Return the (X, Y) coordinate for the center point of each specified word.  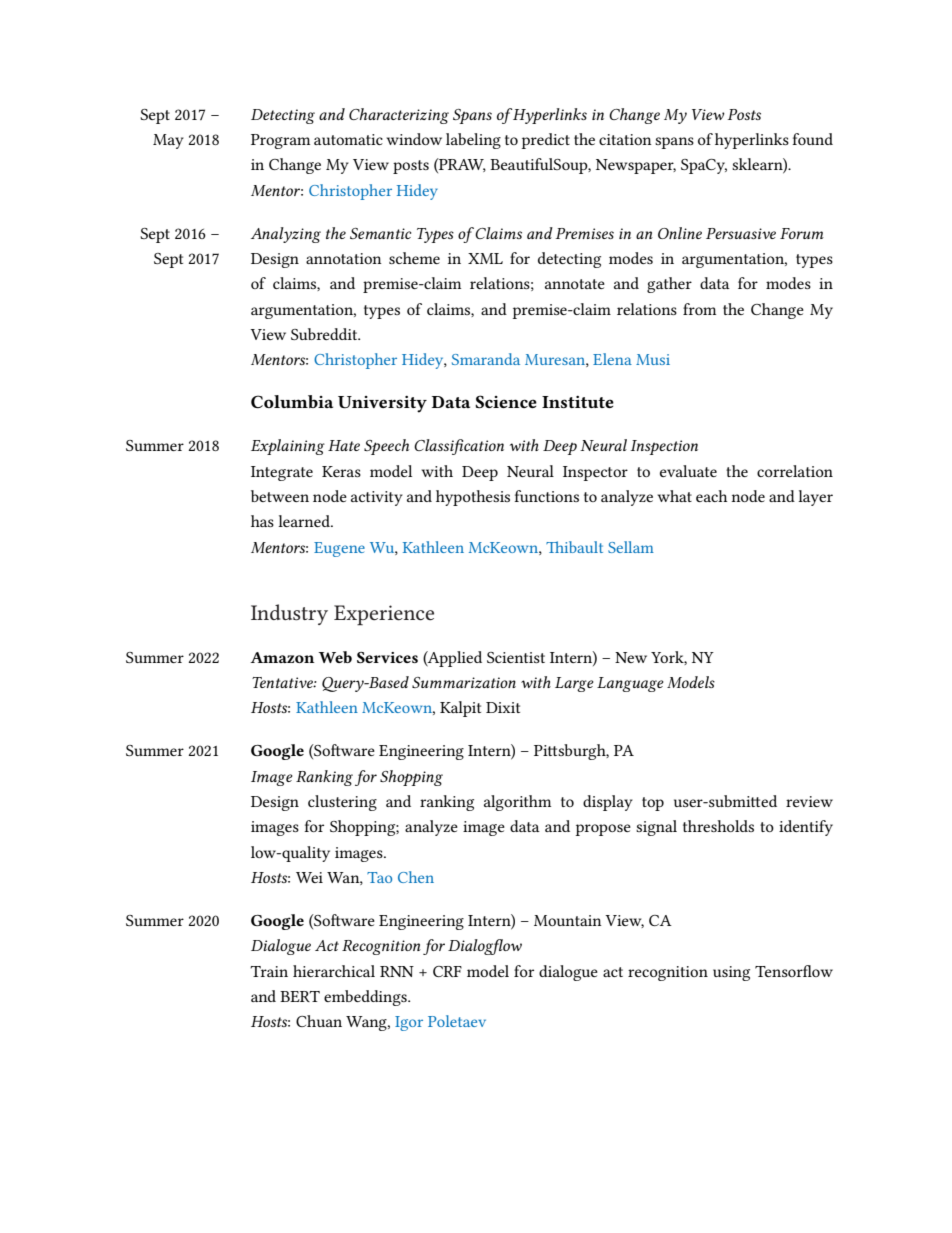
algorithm (517, 803)
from (699, 309)
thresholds (718, 826)
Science (506, 402)
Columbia (292, 401)
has (262, 521)
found (812, 139)
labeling (473, 141)
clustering (342, 803)
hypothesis (473, 498)
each (711, 496)
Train (269, 971)
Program (280, 141)
